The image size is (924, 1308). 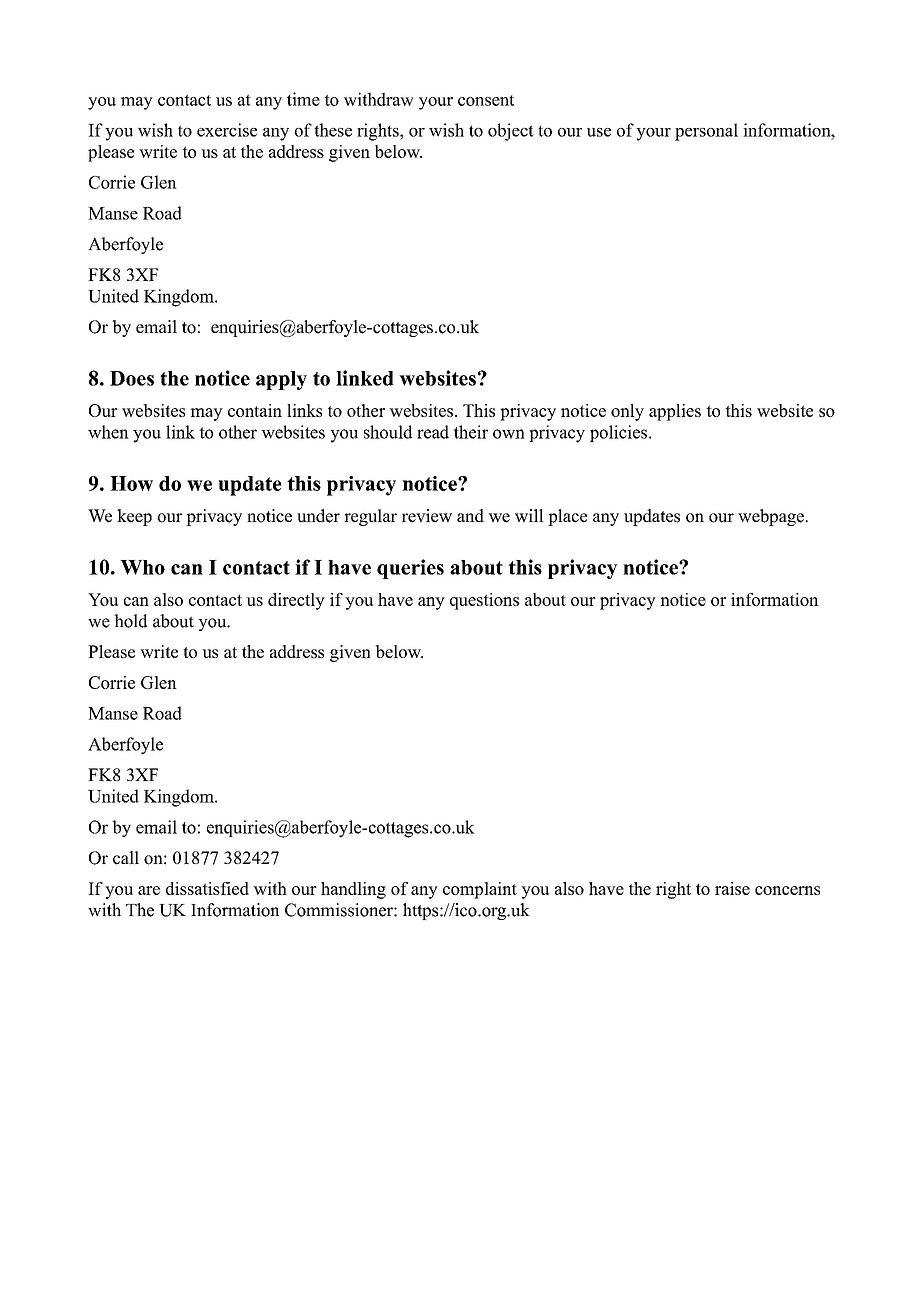 I want to click on questions, so click(x=484, y=601).
